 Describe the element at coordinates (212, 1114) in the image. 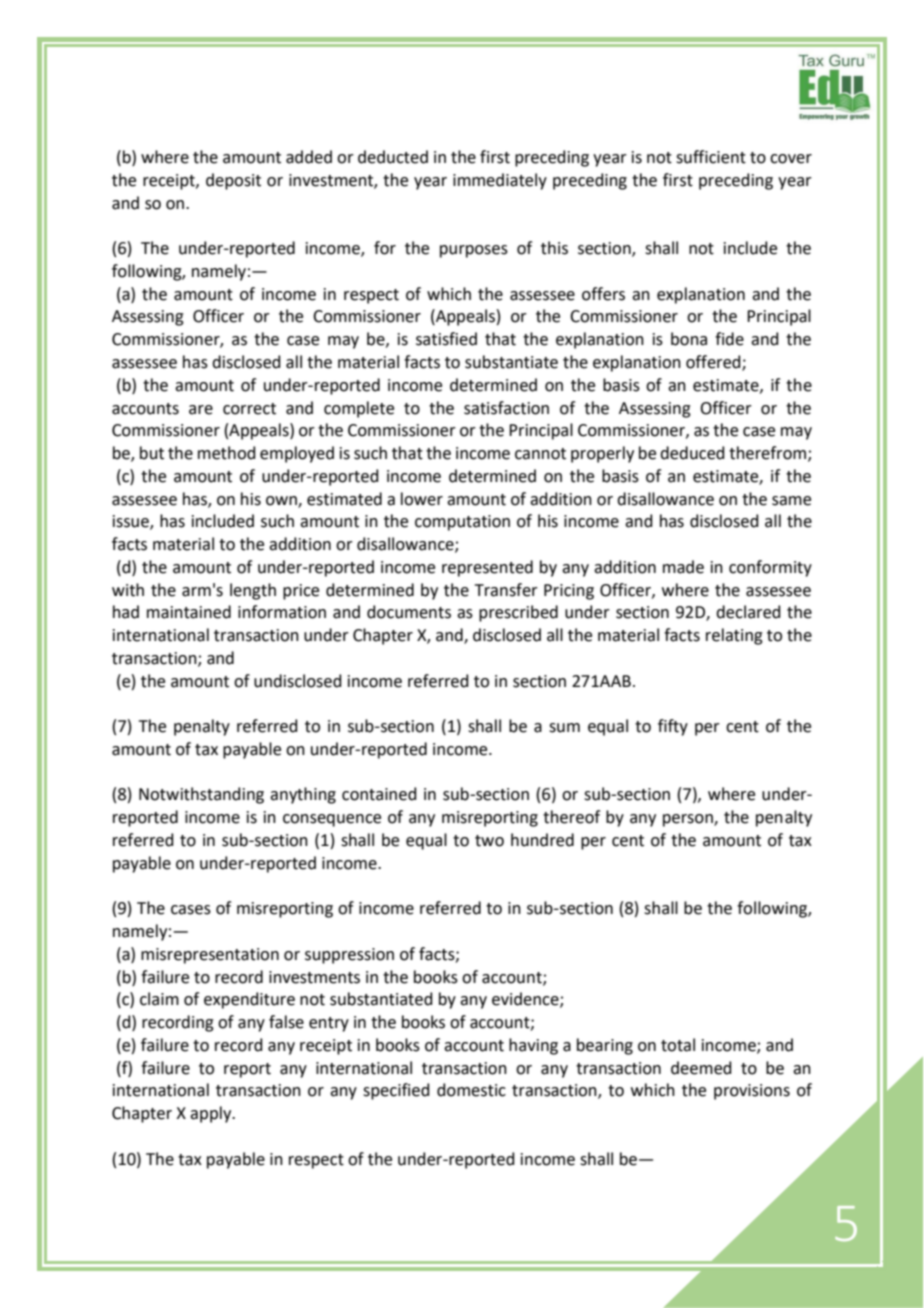

I see `apply` at that location.
